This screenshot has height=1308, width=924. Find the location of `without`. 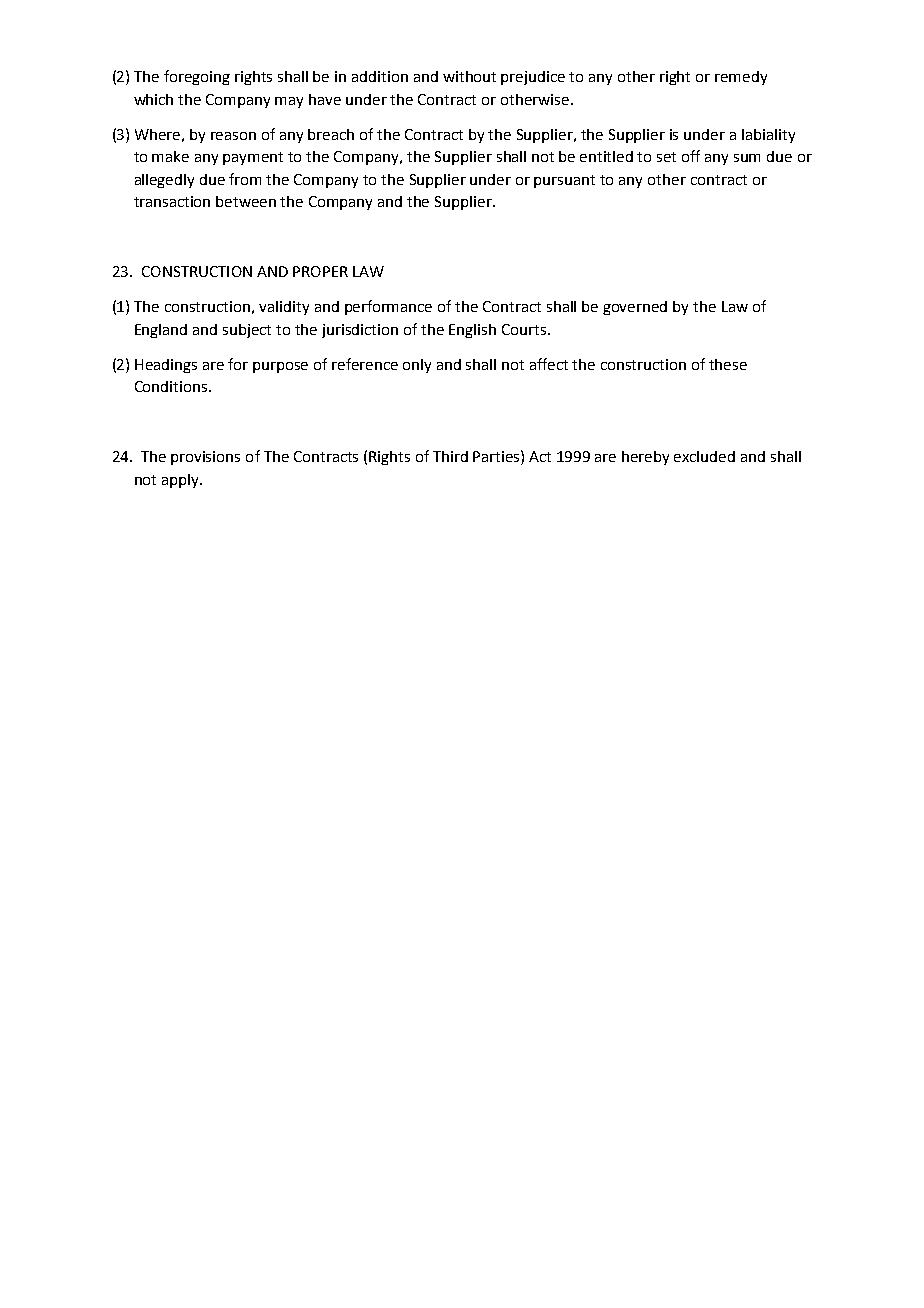

without is located at coordinates (469, 76).
